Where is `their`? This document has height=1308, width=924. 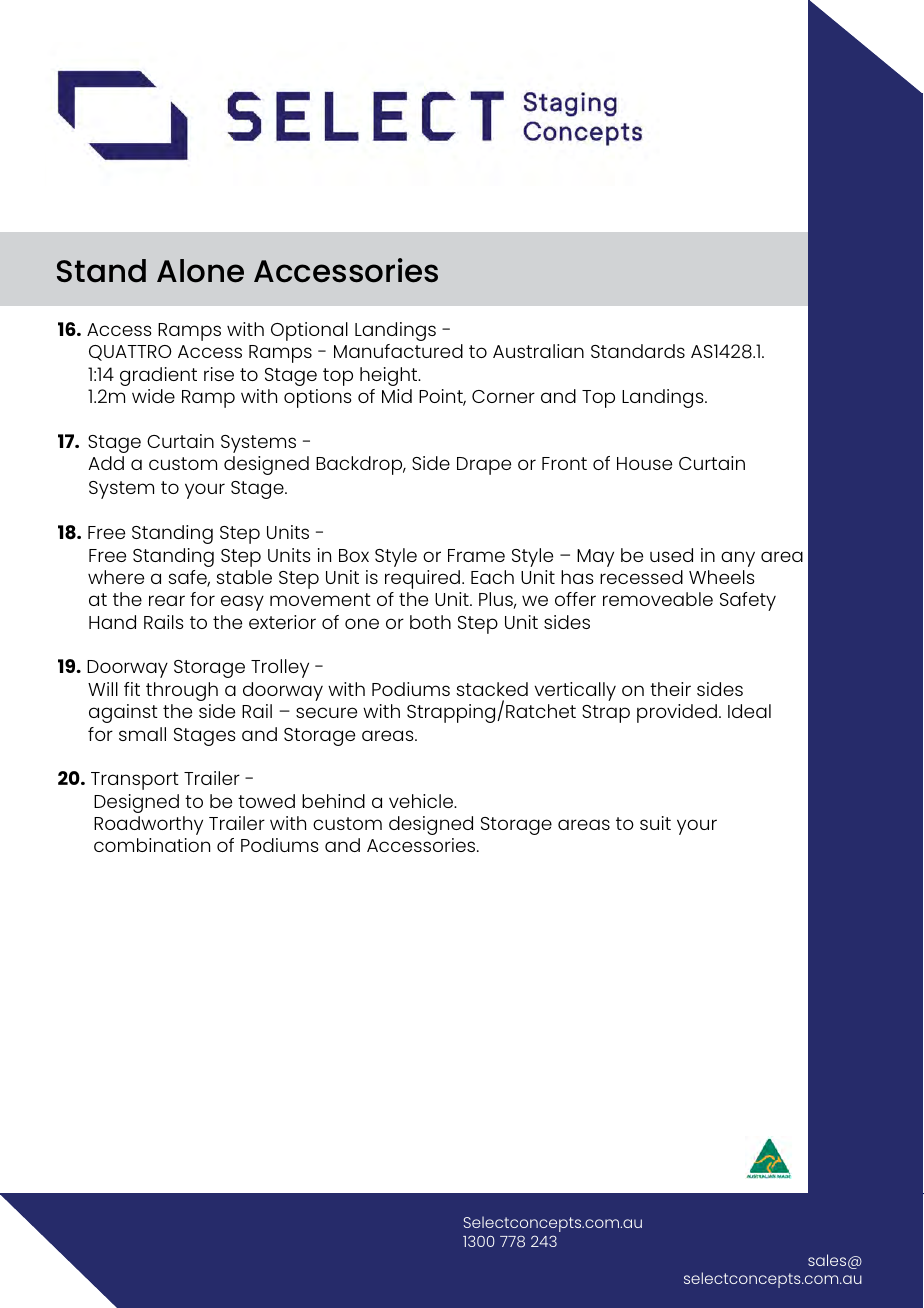 their is located at coordinates (670, 689).
